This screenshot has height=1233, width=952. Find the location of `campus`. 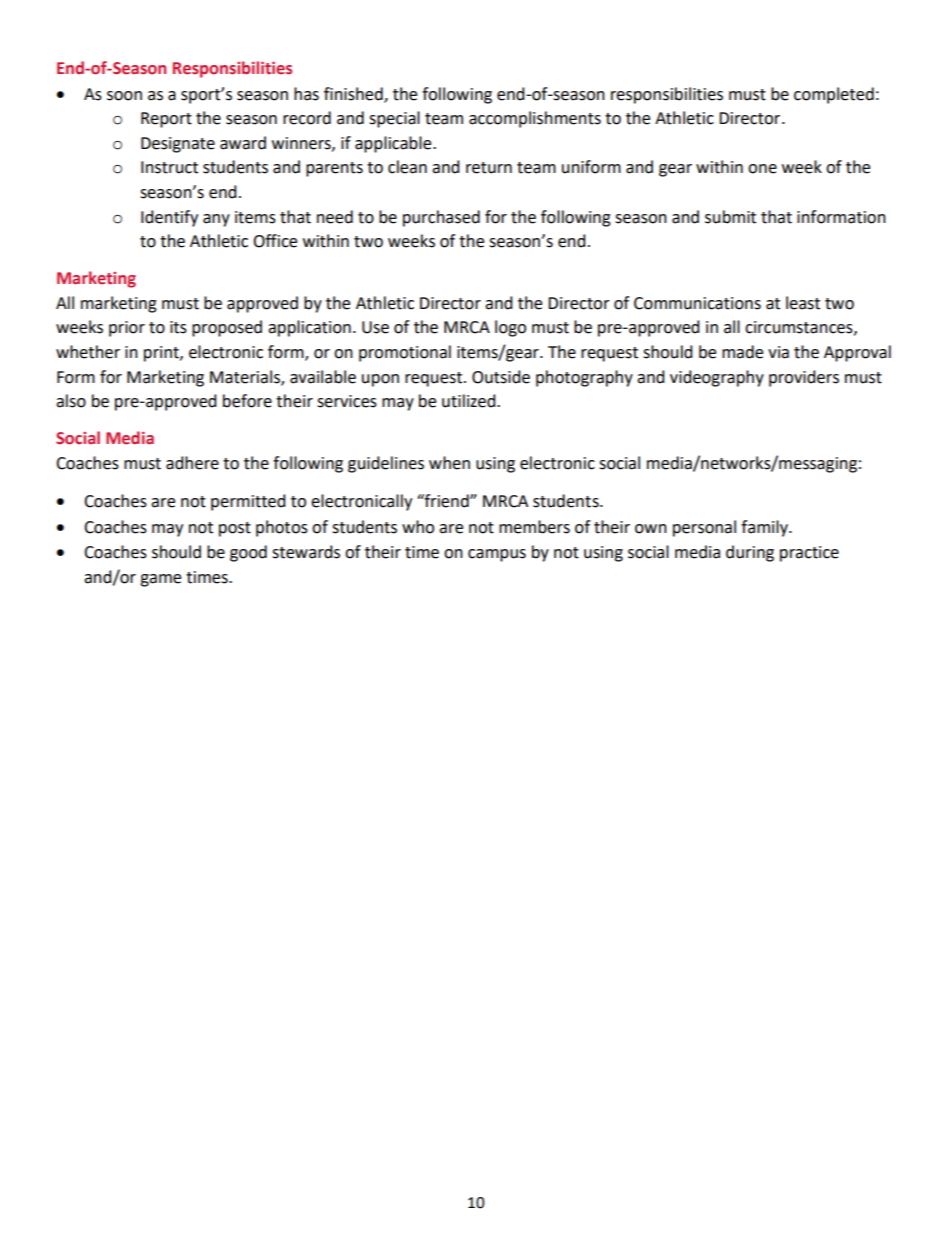

campus is located at coordinates (497, 555).
